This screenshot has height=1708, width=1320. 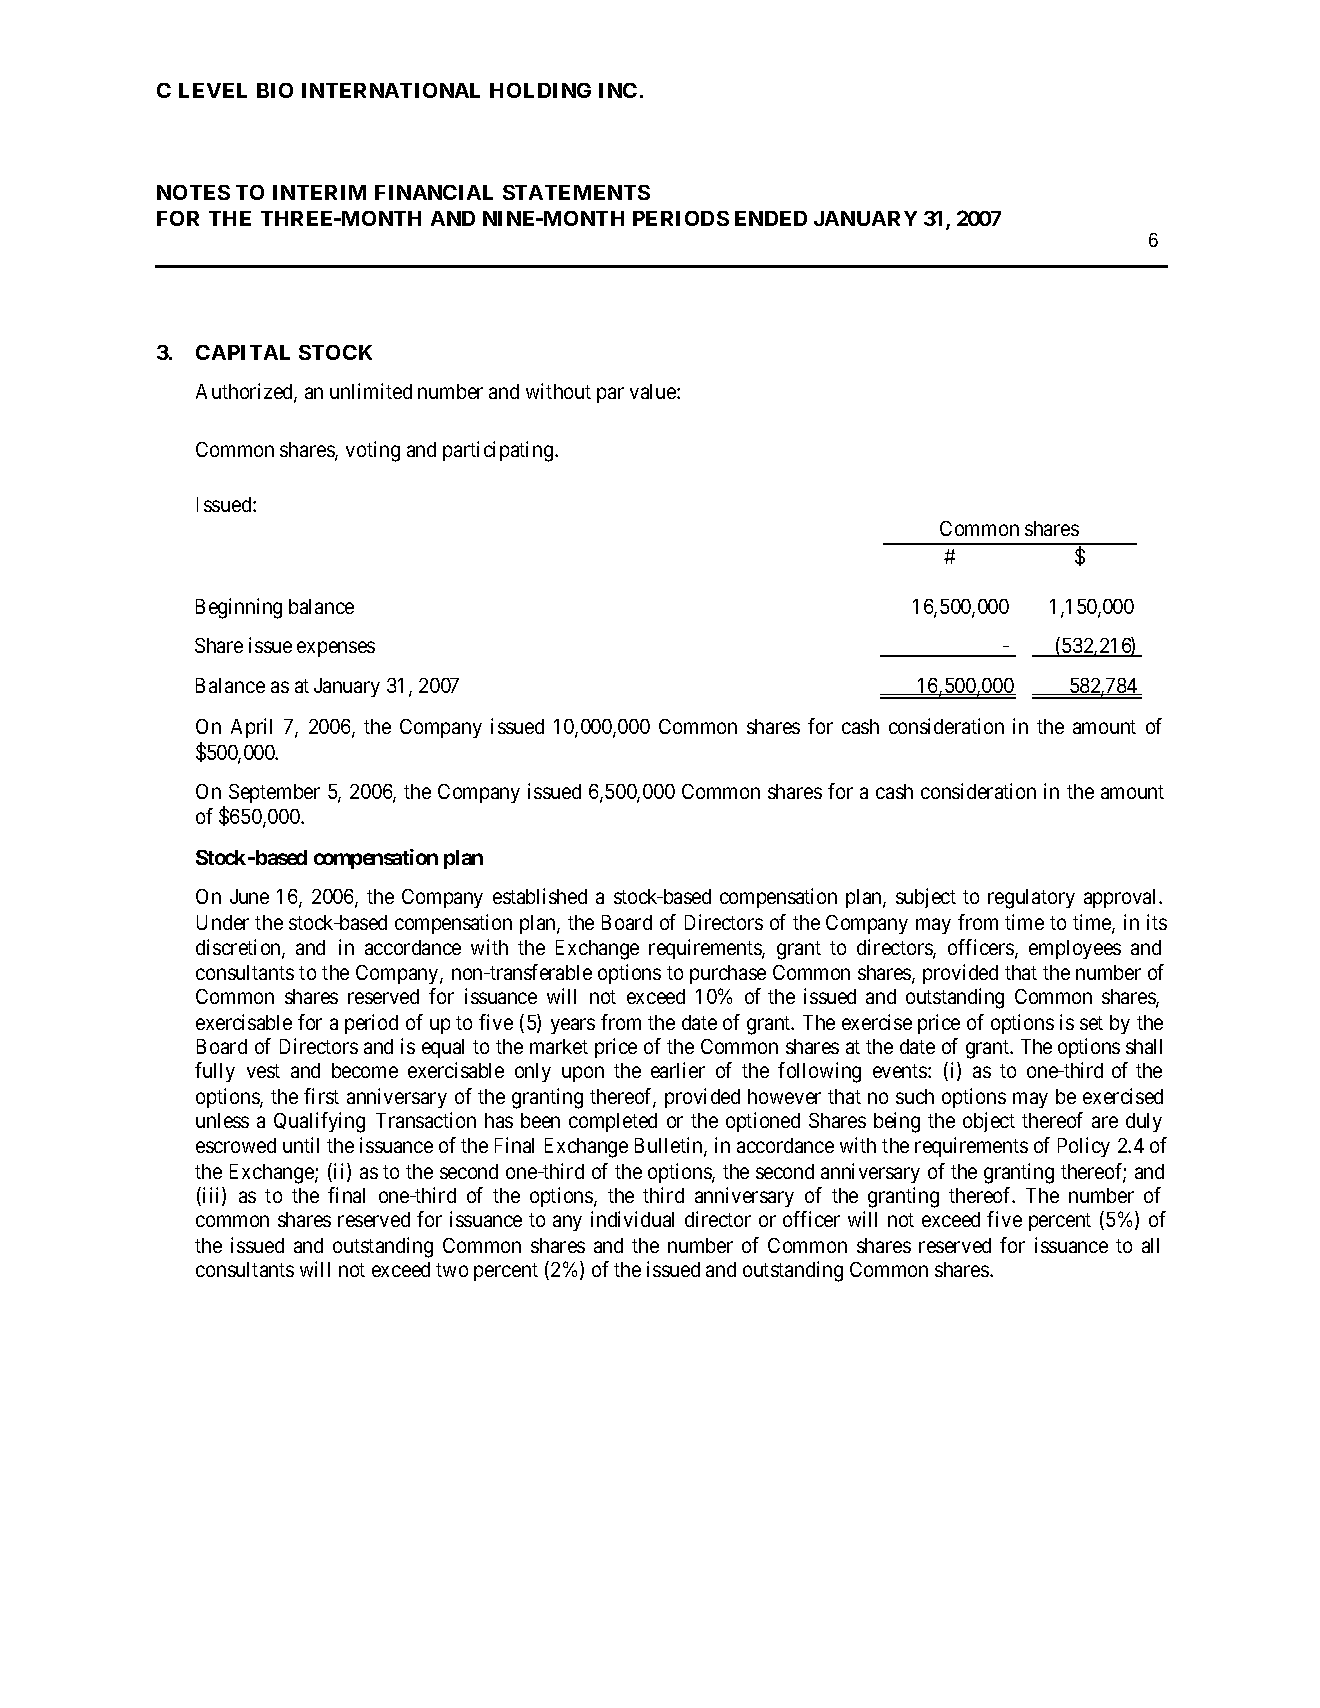 I want to click on individual, so click(x=632, y=1219).
